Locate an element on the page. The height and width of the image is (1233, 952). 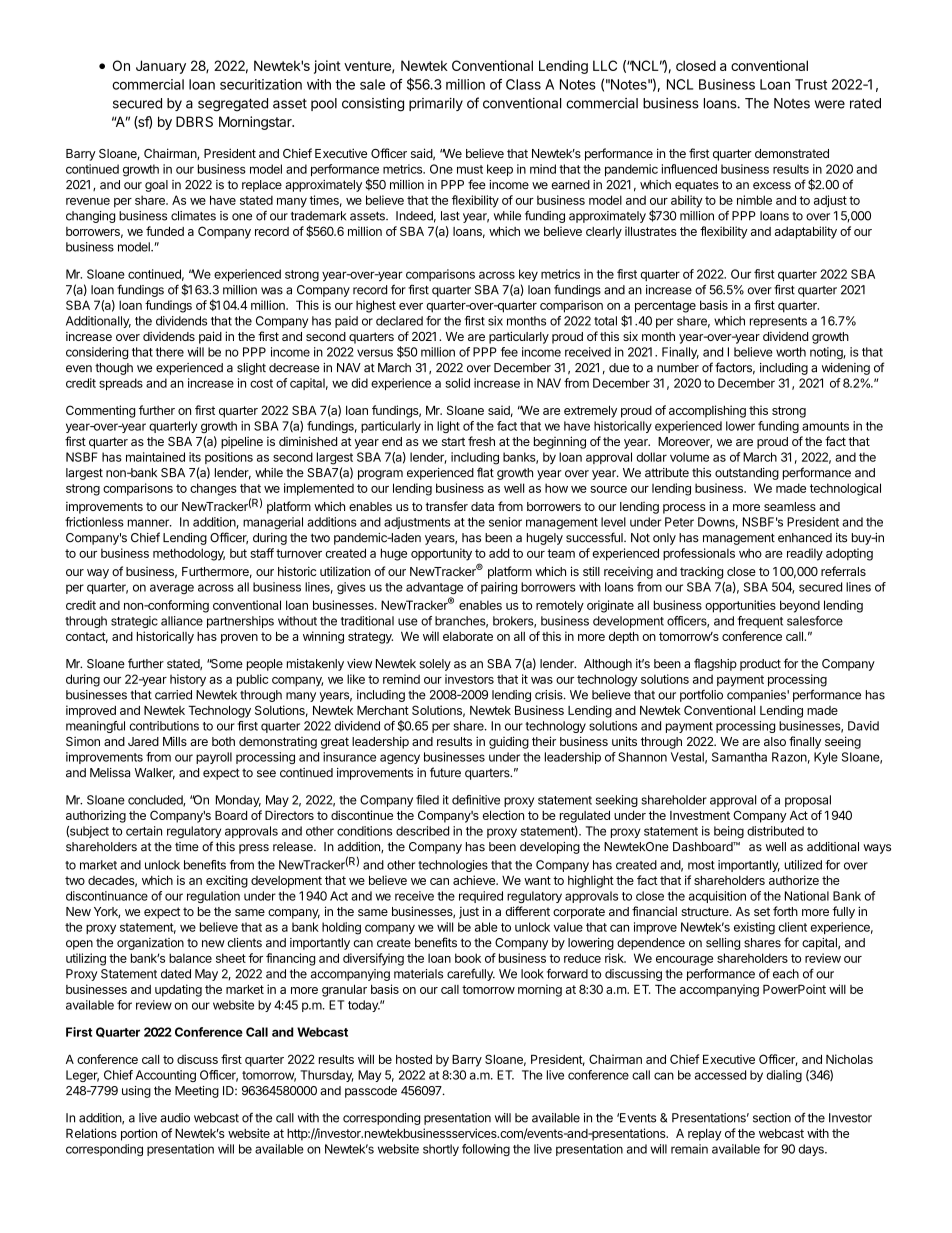
January is located at coordinates (161, 67).
